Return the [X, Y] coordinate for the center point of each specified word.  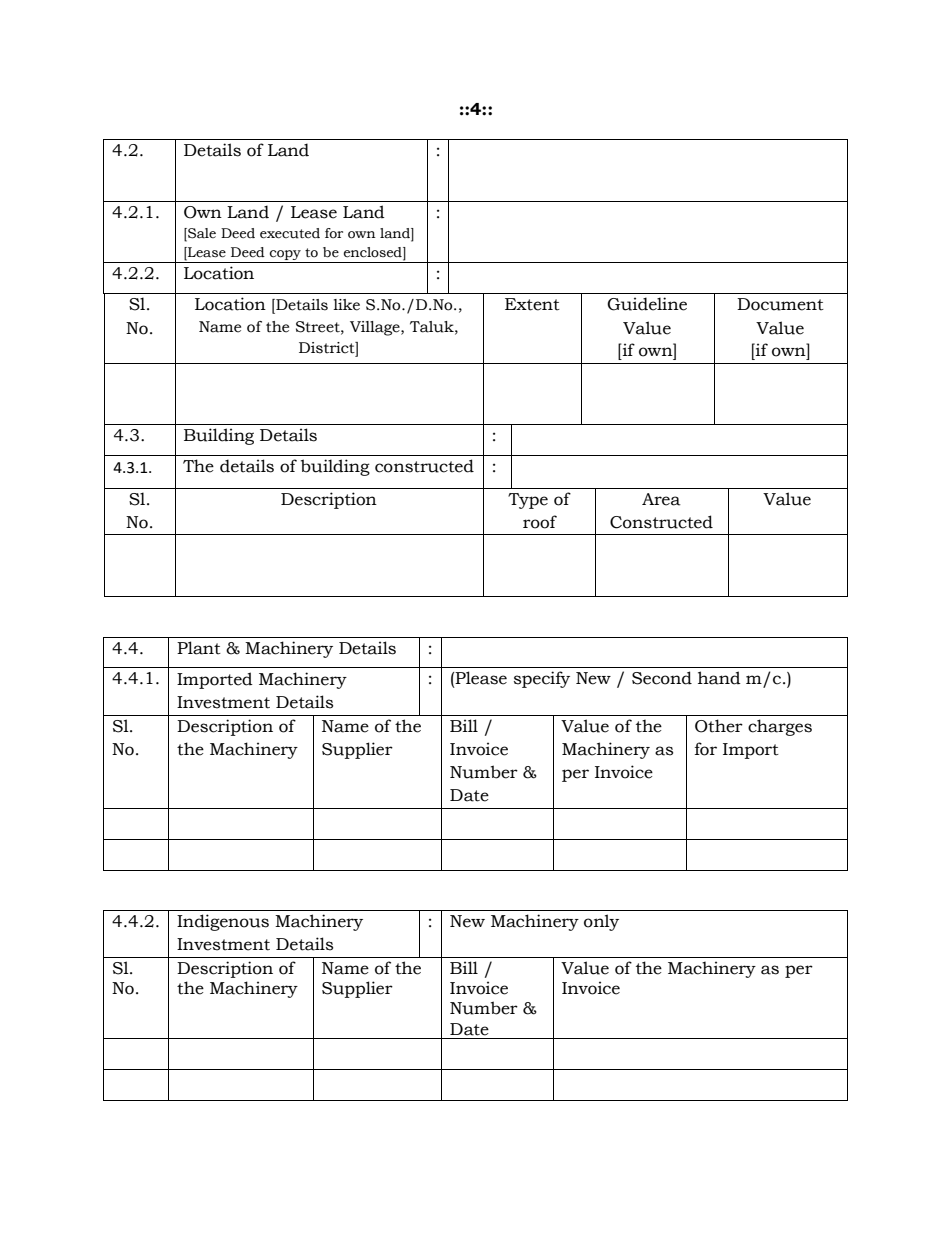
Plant [199, 648]
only [601, 922]
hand [719, 678]
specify [542, 679]
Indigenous [223, 922]
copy [285, 255]
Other [719, 726]
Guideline [647, 304]
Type [528, 501]
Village [376, 328]
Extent [532, 304]
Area [661, 499]
